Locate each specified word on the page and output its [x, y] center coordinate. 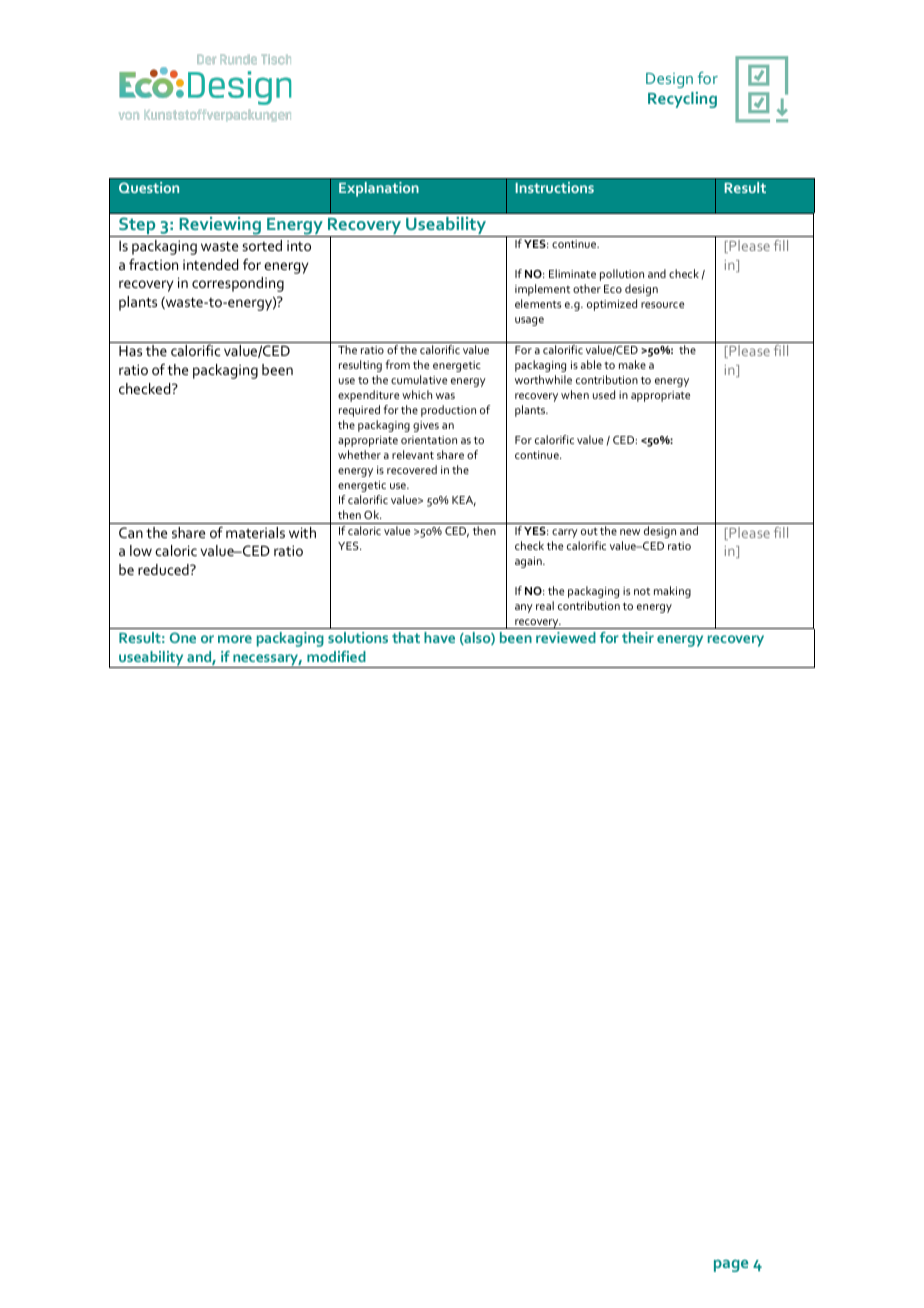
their [638, 637]
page [731, 1265]
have [439, 637]
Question [149, 187]
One [183, 637]
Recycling [682, 100]
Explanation [379, 189]
